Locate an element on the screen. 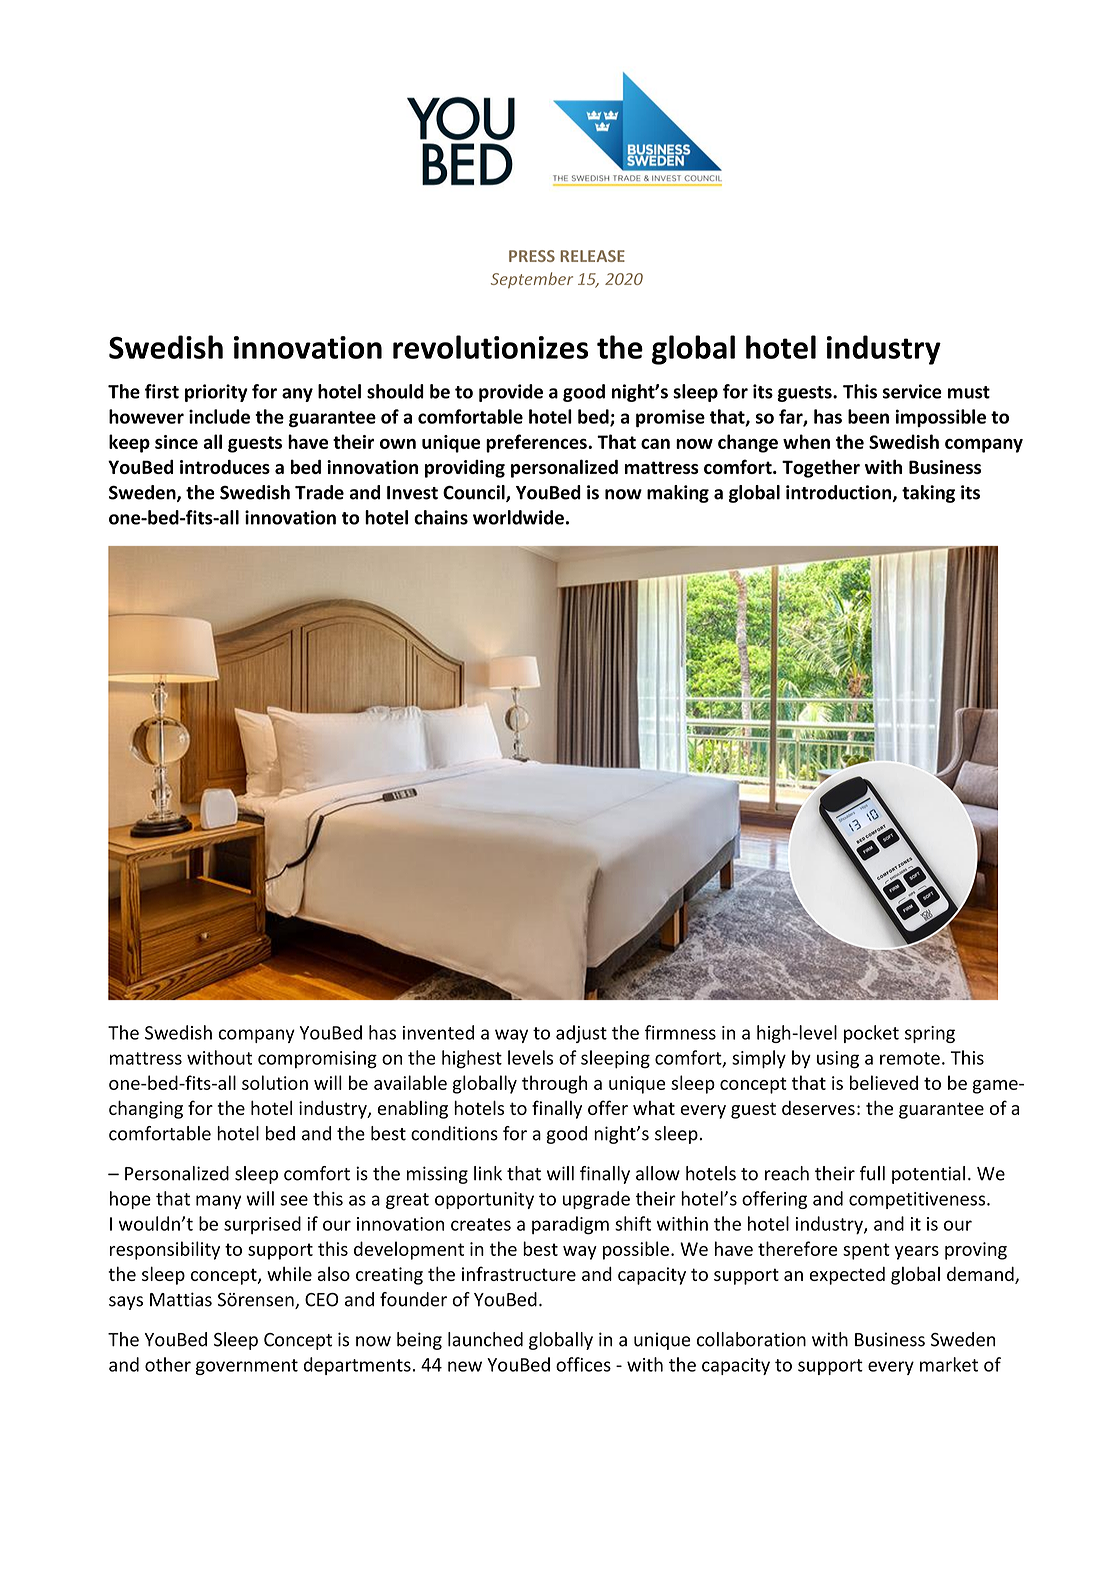 The height and width of the screenshot is (1578, 1115). adjust is located at coordinates (581, 1034).
